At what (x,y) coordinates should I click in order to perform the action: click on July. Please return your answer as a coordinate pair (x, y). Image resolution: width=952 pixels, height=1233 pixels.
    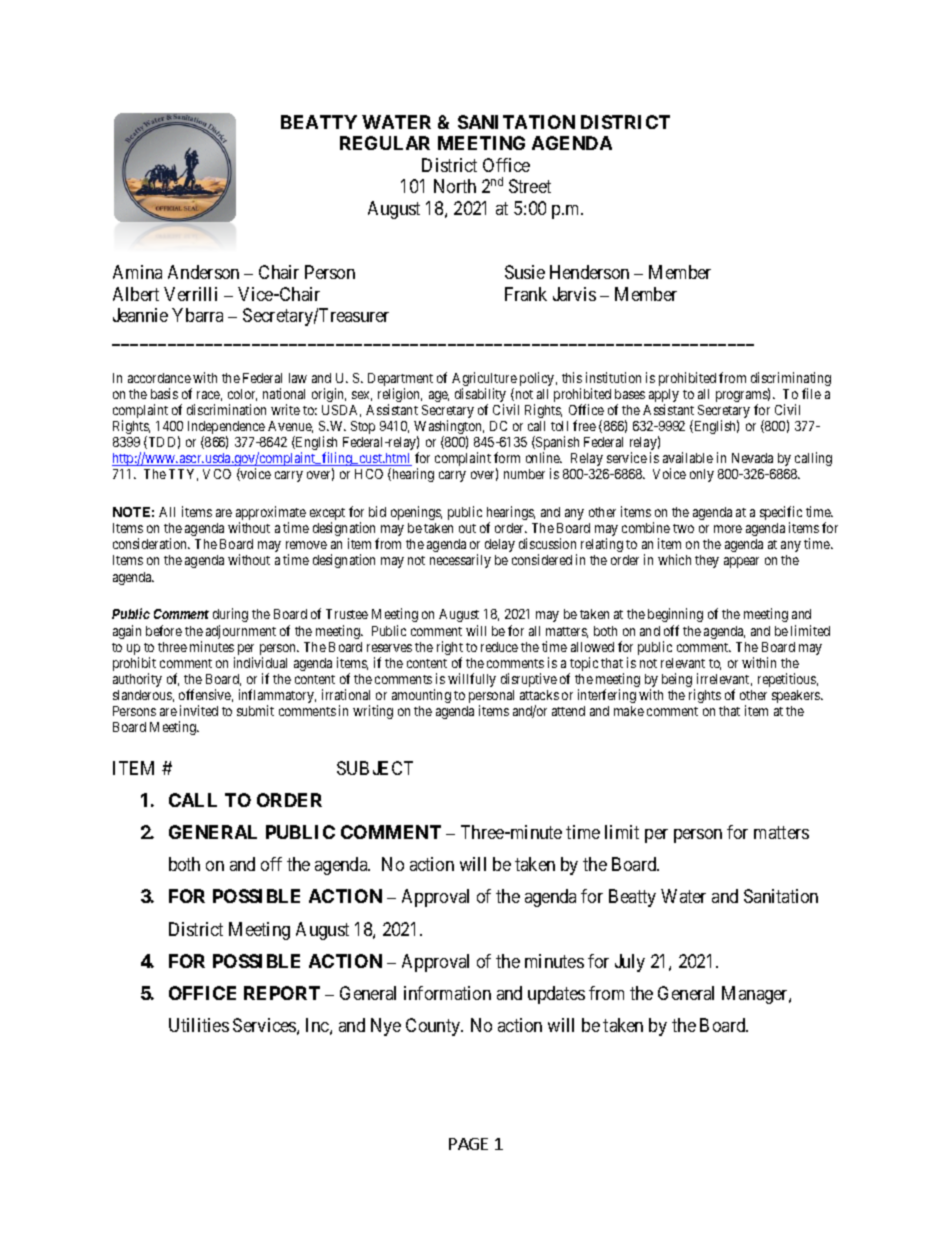
    Looking at the image, I should click on (630, 963).
